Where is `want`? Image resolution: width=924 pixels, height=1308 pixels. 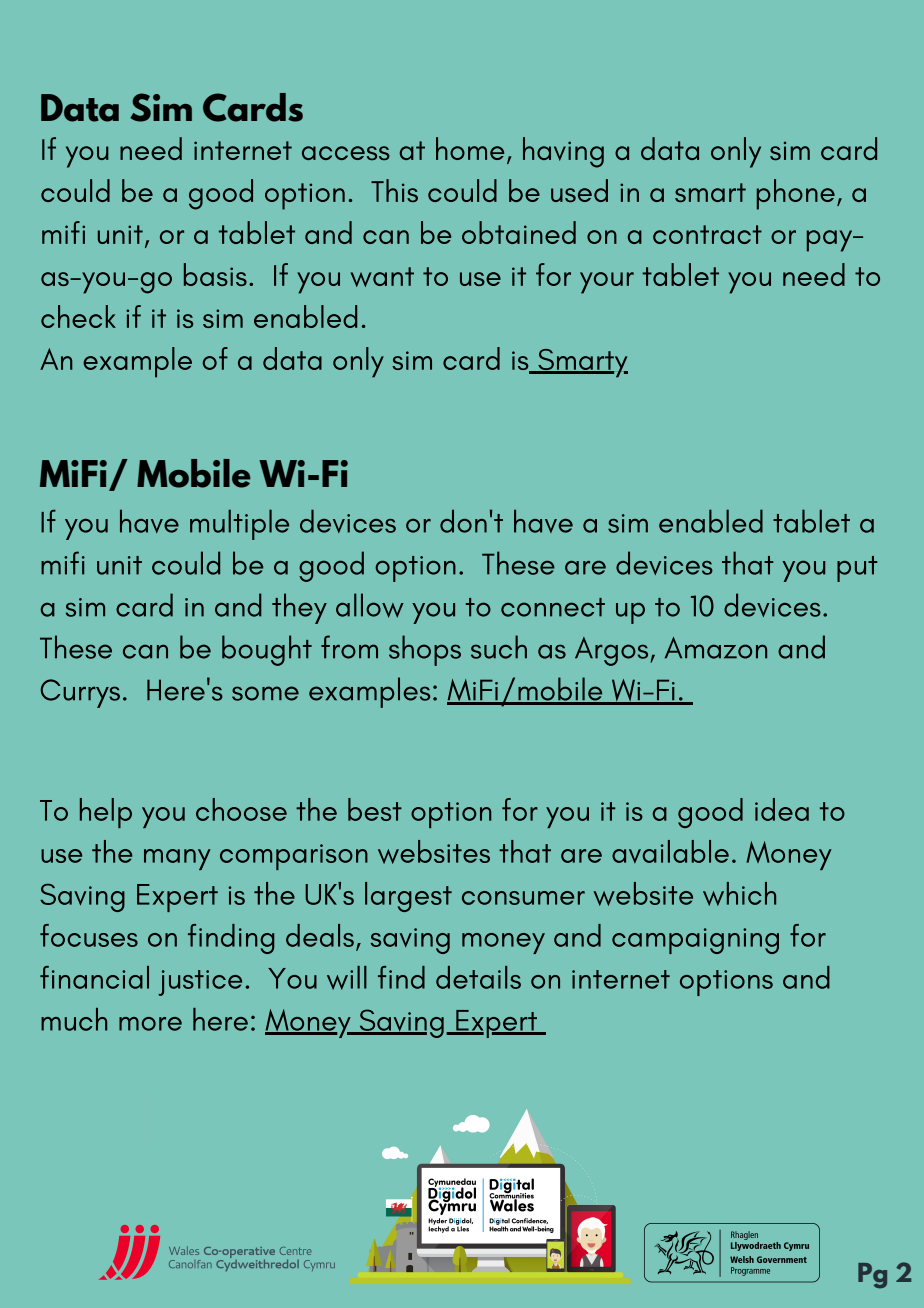 want is located at coordinates (382, 277).
